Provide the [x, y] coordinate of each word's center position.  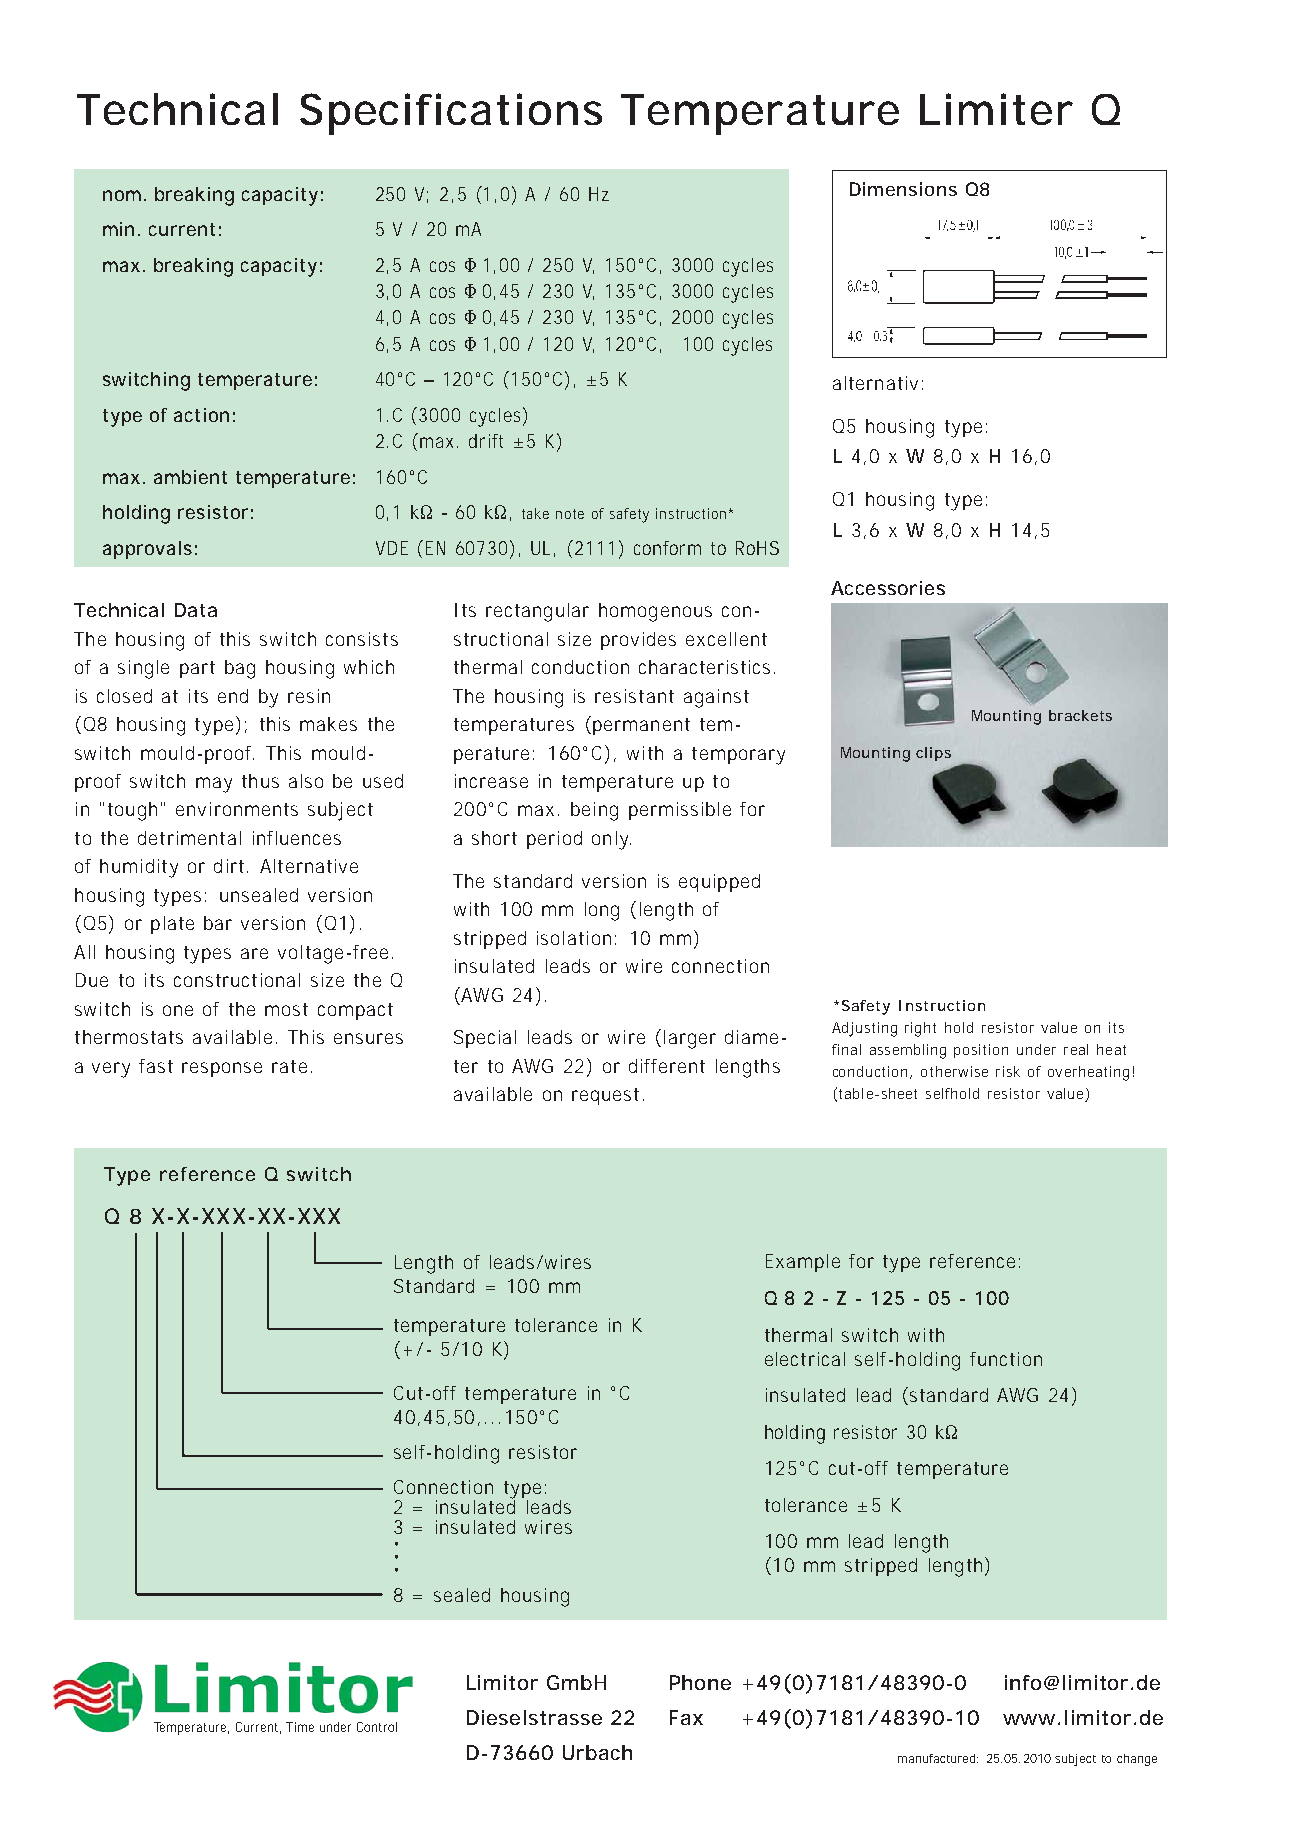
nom [122, 195]
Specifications [451, 114]
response [222, 1069]
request [608, 1096]
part [197, 669]
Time [300, 1727]
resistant [634, 696]
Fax [686, 1717]
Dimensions [903, 189]
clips [933, 754]
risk [1008, 1071]
